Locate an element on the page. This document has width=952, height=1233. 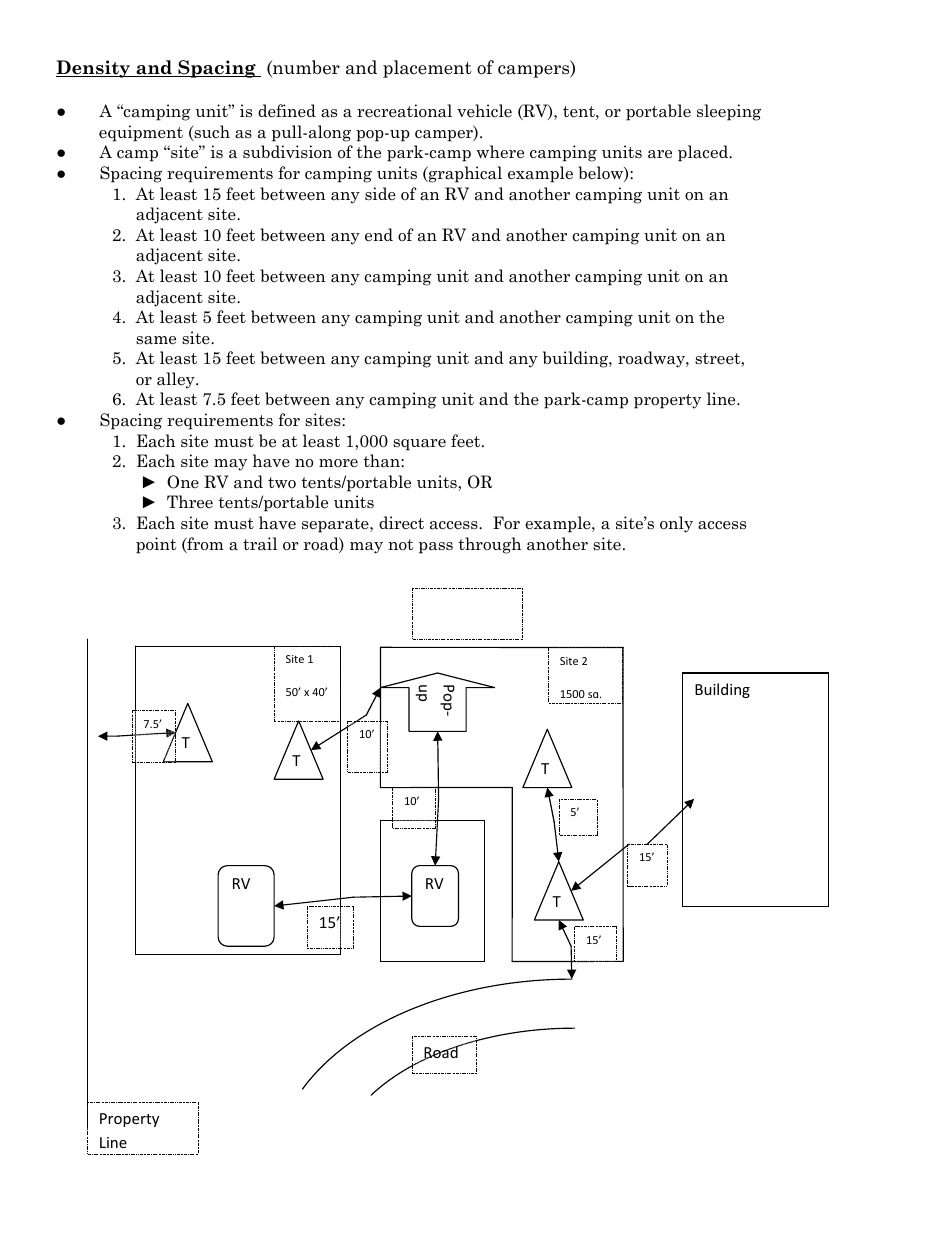
alley is located at coordinates (177, 380).
